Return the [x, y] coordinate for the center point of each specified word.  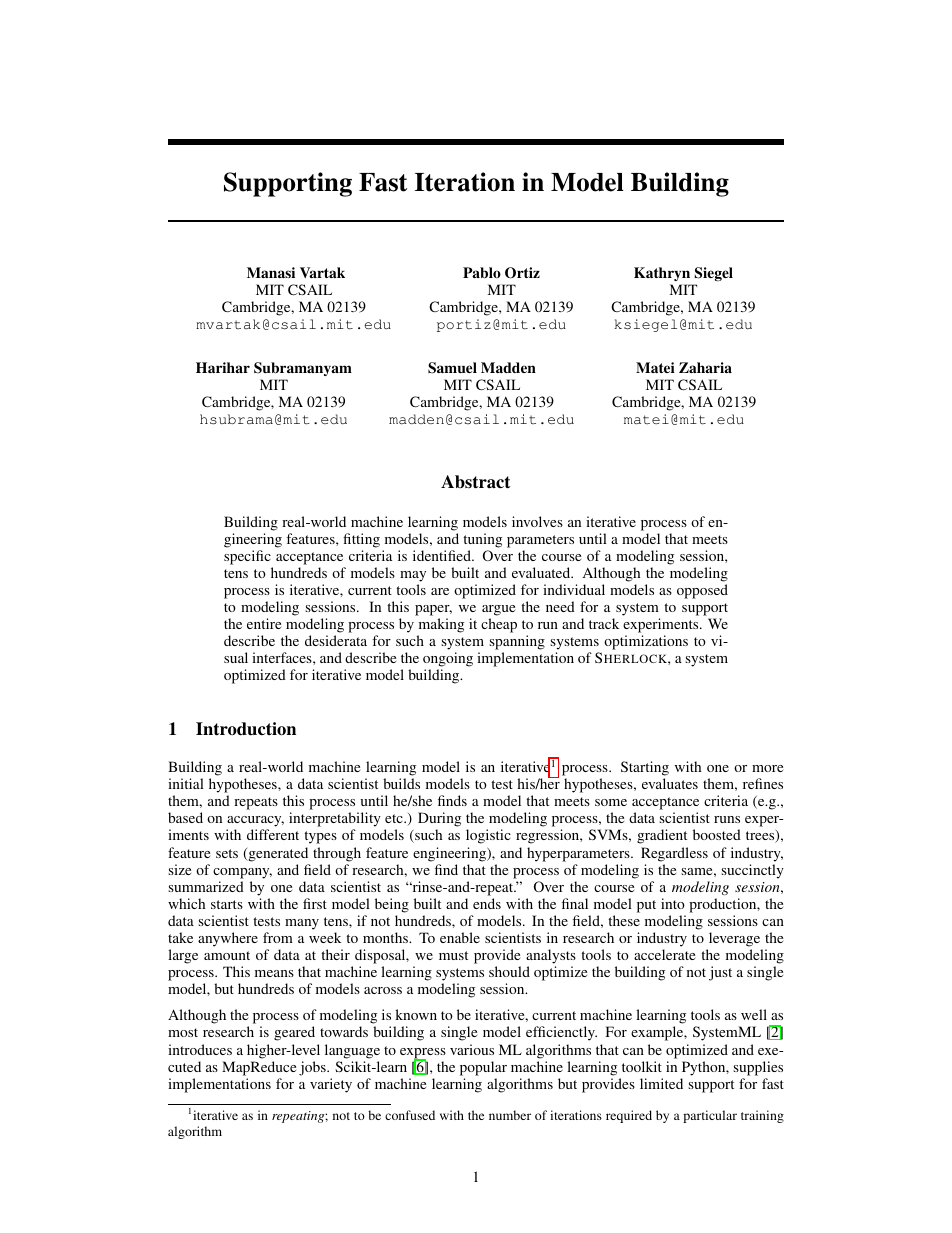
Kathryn [662, 274]
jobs [313, 1068]
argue [498, 610]
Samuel [452, 368]
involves [537, 521]
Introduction [246, 729]
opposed [702, 591]
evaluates [670, 783]
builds [401, 783]
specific [247, 557]
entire [264, 623]
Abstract [475, 482]
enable [460, 937]
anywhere [228, 939]
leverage [734, 939]
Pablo [482, 272]
